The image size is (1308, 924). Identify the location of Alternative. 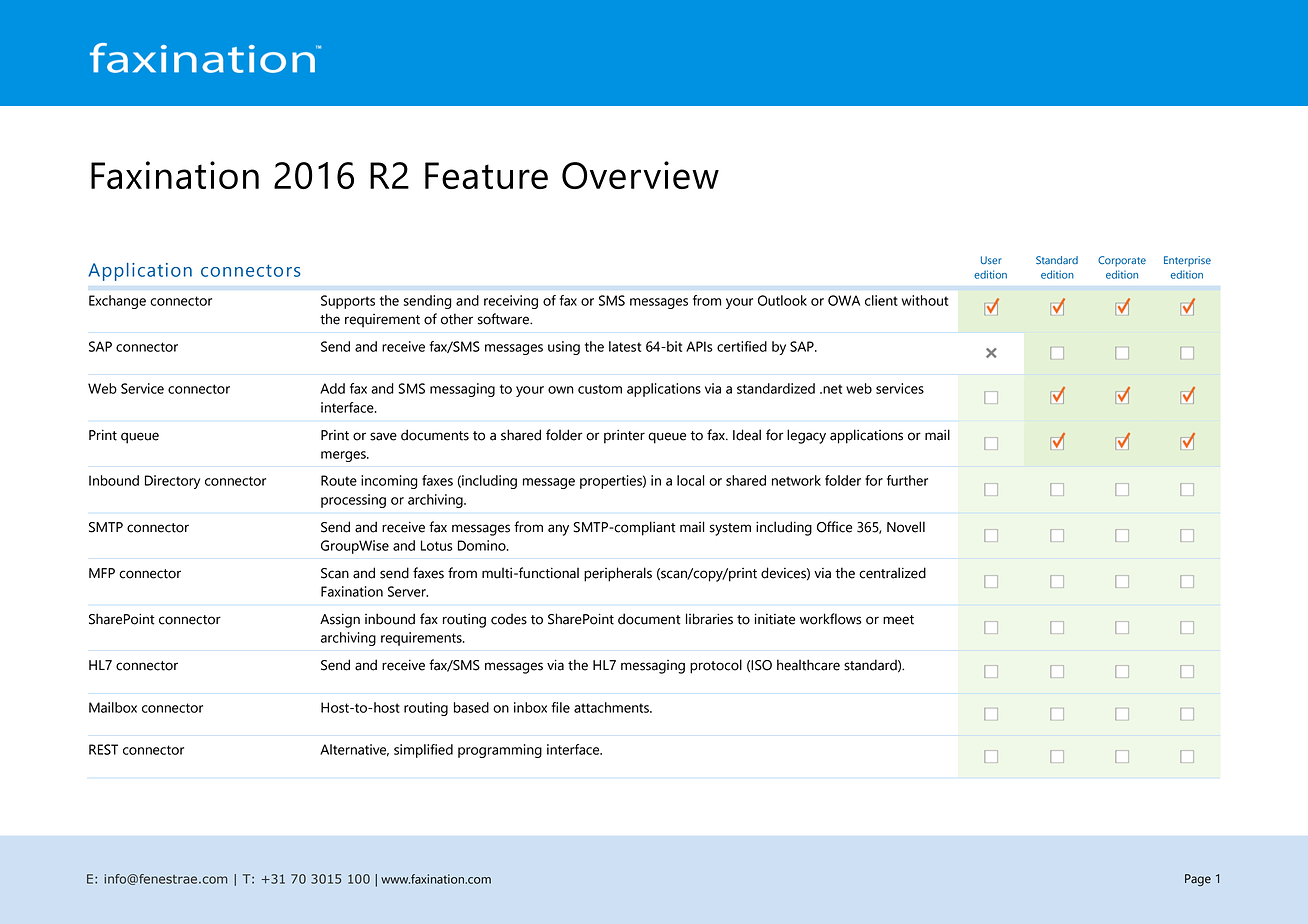
(354, 750).
